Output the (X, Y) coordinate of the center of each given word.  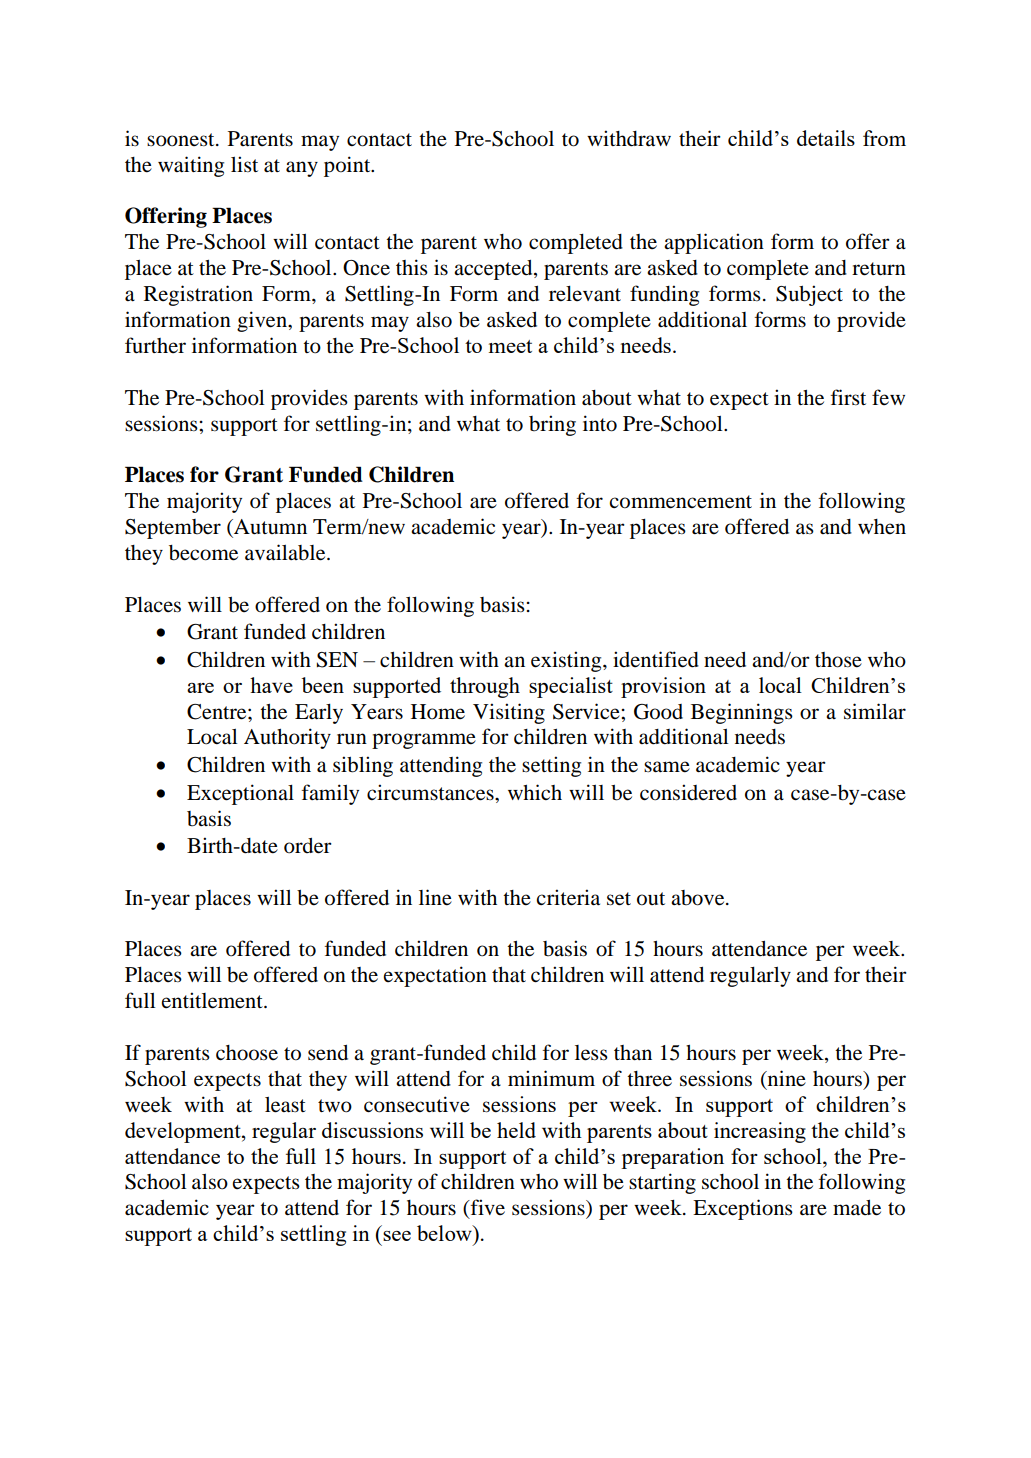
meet (510, 346)
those (838, 660)
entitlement (213, 1000)
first (848, 397)
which (535, 792)
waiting (191, 166)
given (263, 321)
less (591, 1053)
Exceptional (240, 794)
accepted (494, 270)
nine (785, 1079)
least (285, 1105)
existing (567, 661)
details (826, 138)
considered (688, 792)
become (203, 553)
